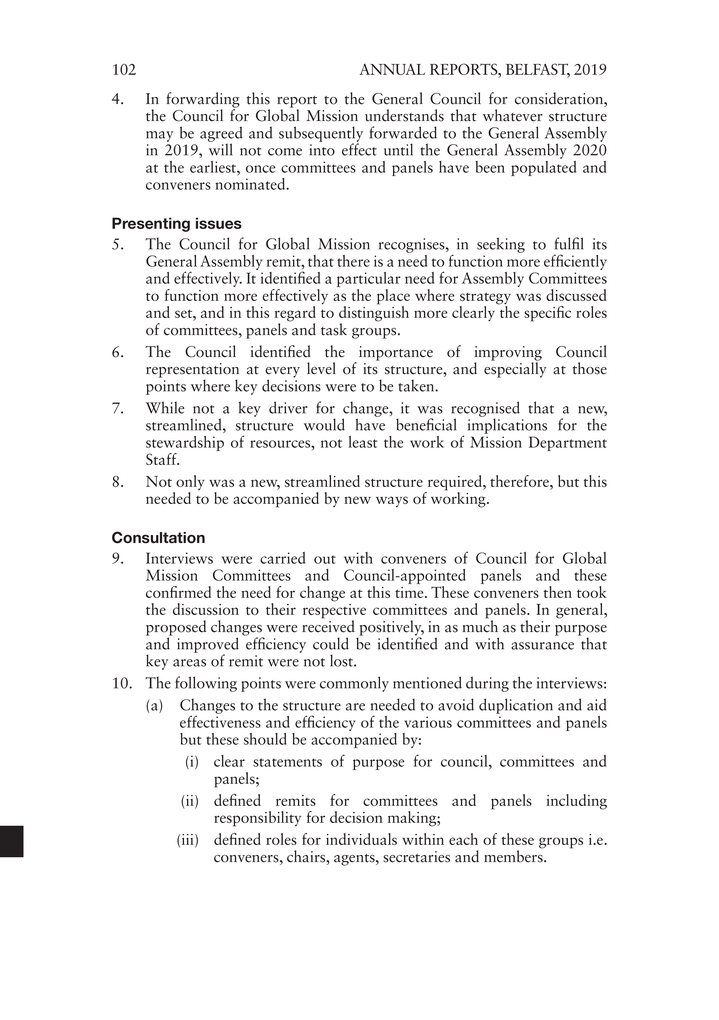 The image size is (719, 1020). Describe the element at coordinates (538, 70) in the screenshot. I see `BELFAST` at that location.
